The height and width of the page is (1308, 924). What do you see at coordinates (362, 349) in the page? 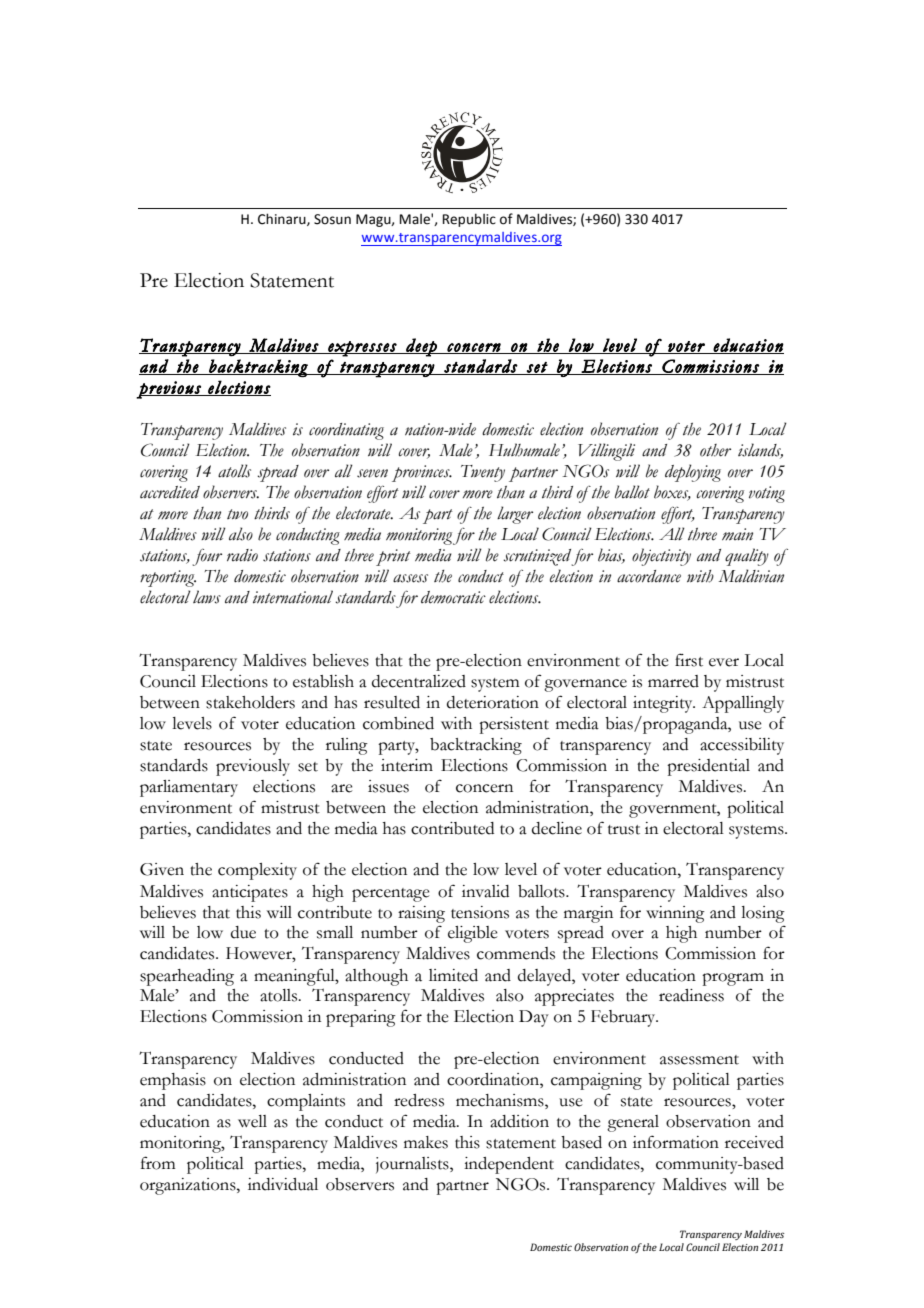
I see `expresses` at bounding box center [362, 349].
